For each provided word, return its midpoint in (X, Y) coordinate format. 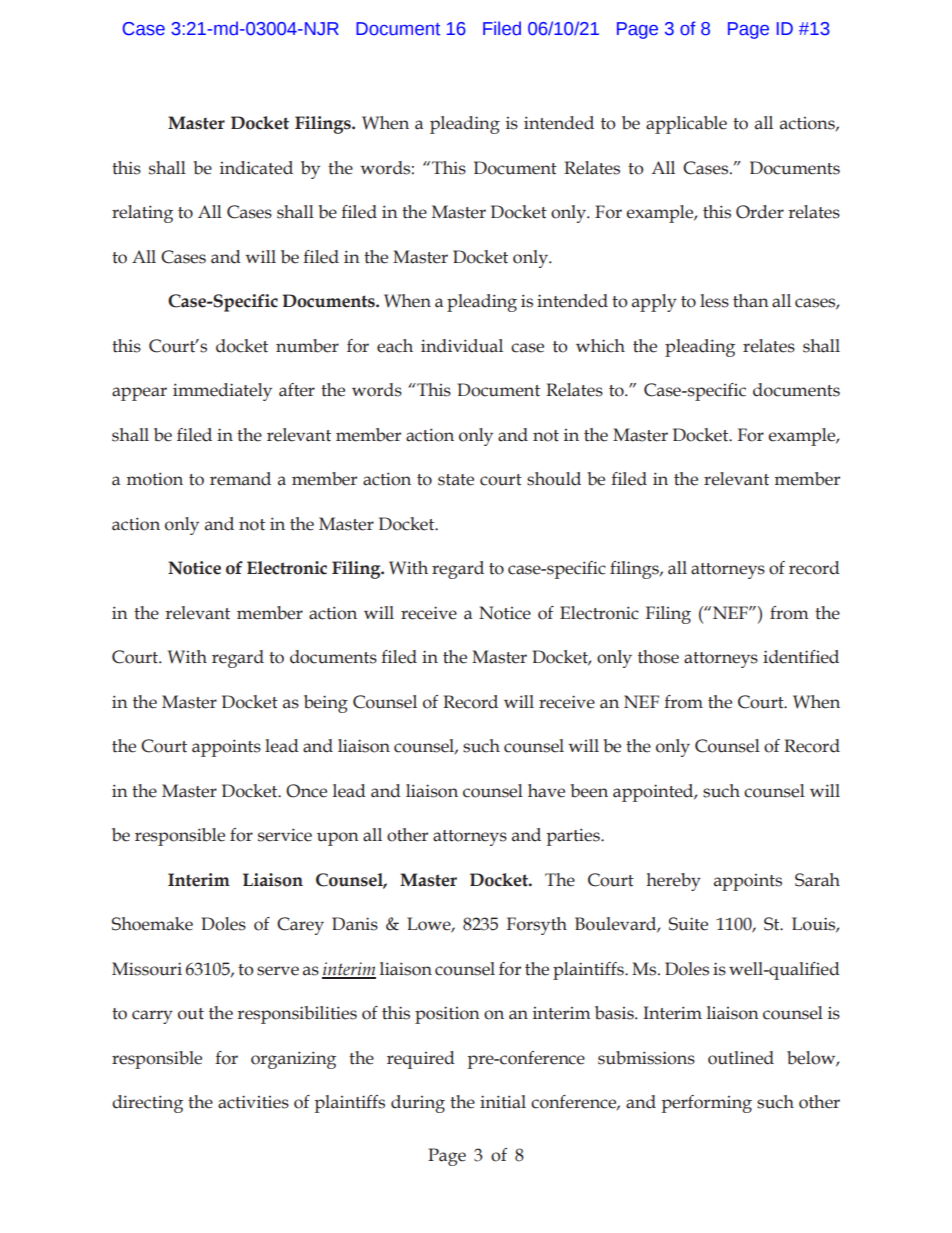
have (546, 791)
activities (253, 1102)
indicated (256, 168)
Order (760, 212)
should (554, 479)
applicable (686, 125)
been (589, 791)
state (456, 480)
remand (240, 479)
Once (306, 791)
